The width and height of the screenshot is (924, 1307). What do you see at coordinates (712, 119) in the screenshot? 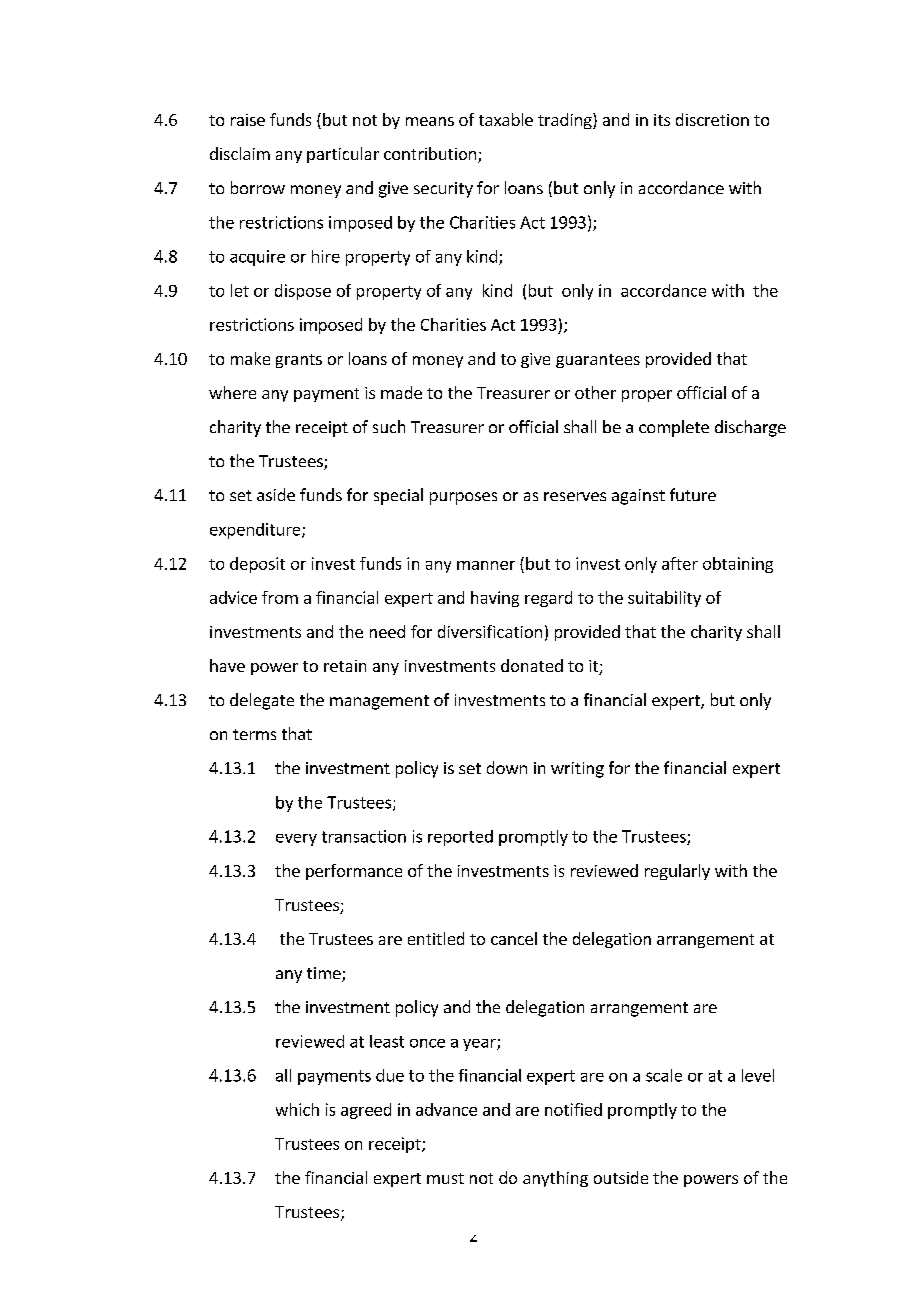
I see `discretion` at bounding box center [712, 119].
